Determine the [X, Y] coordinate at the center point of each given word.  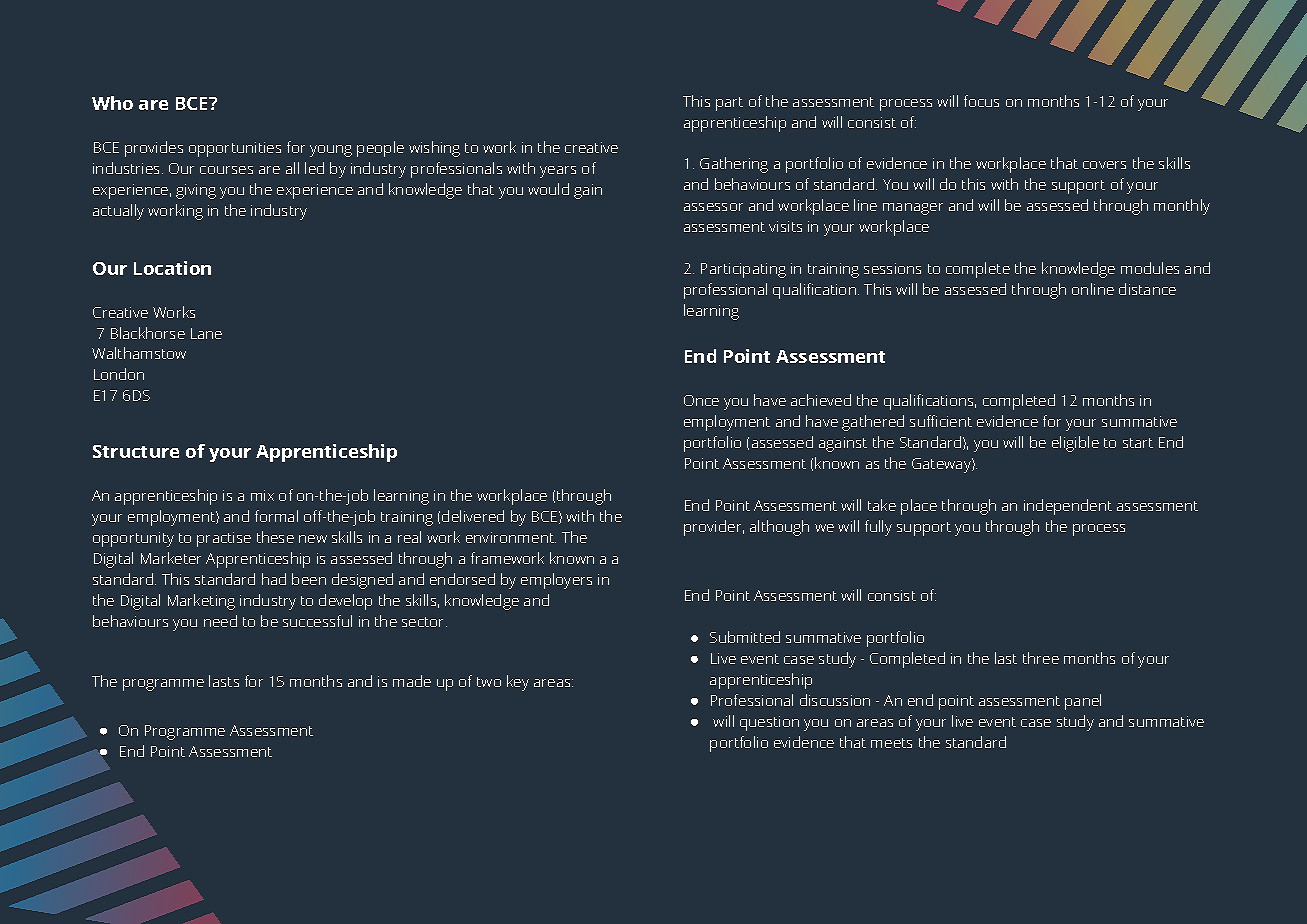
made [412, 681]
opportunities [235, 149]
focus [981, 101]
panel [1083, 702]
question [769, 723]
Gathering [734, 165]
